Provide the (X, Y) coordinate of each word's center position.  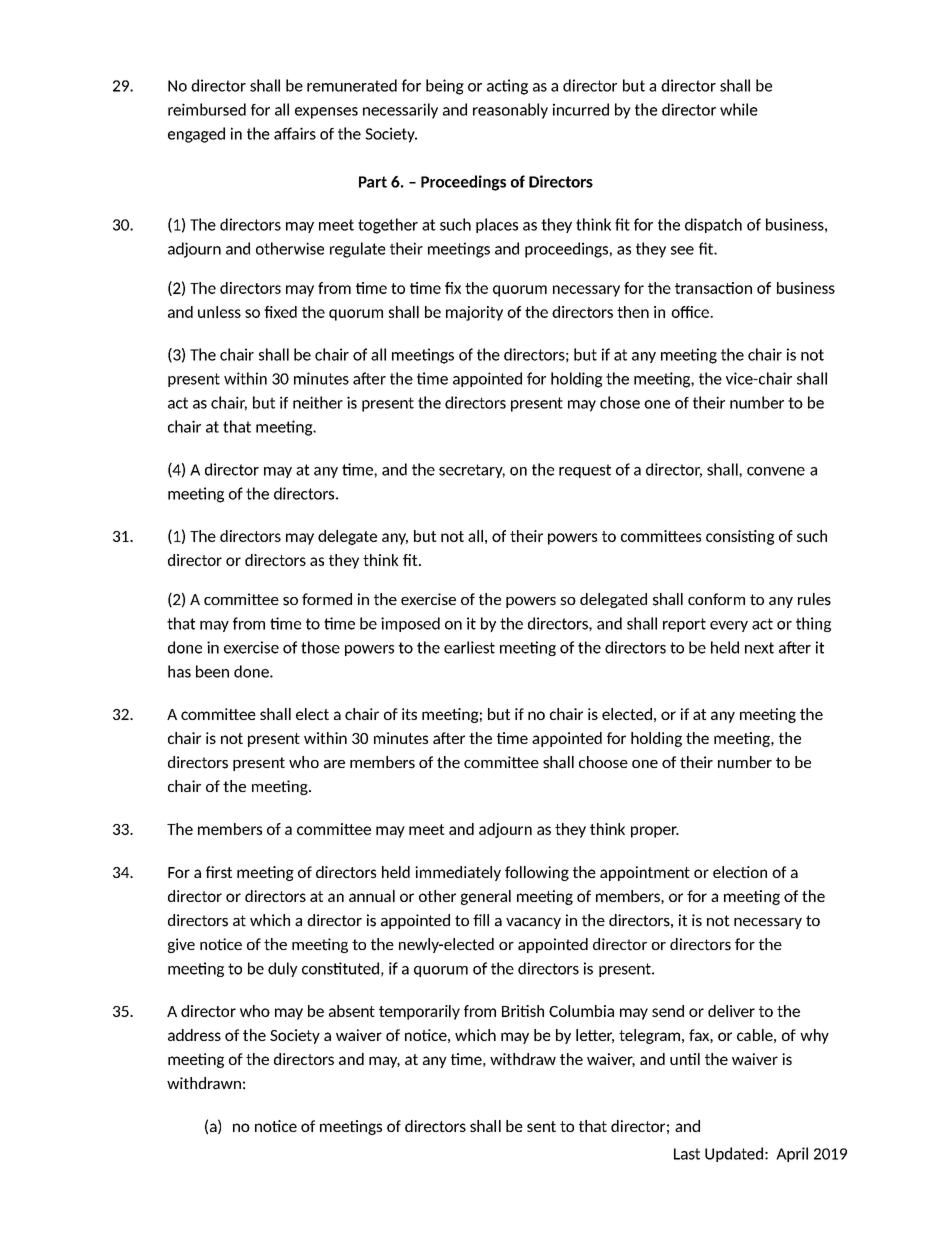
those (320, 647)
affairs (295, 133)
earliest (469, 647)
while (739, 109)
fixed (280, 312)
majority (474, 313)
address (194, 1035)
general (486, 897)
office (691, 312)
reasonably (510, 111)
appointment (645, 873)
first (219, 872)
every (729, 626)
